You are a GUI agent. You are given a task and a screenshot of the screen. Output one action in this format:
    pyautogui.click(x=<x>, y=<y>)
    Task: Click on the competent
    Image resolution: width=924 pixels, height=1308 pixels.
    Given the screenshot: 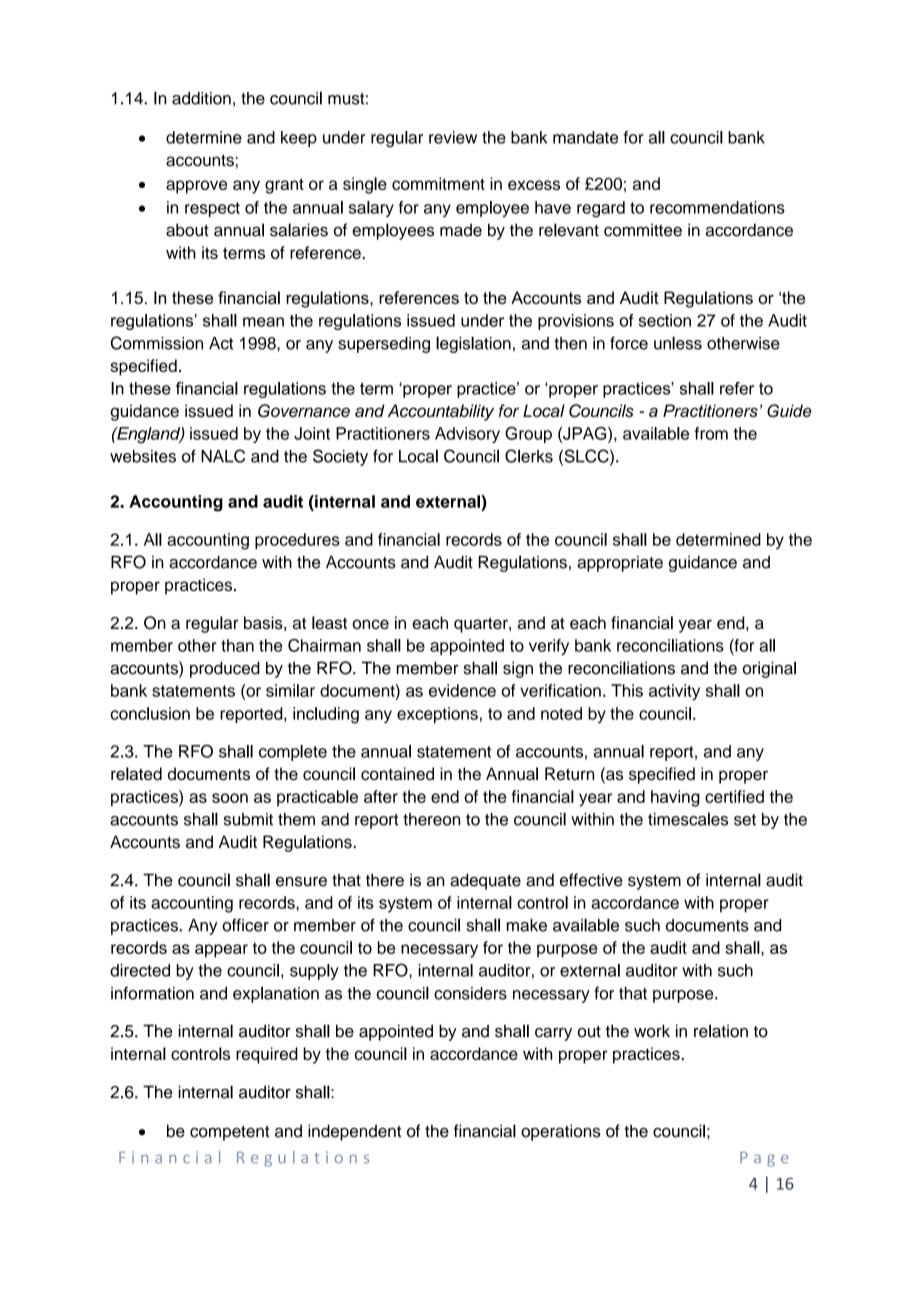 What is the action you would take?
    pyautogui.click(x=229, y=1133)
